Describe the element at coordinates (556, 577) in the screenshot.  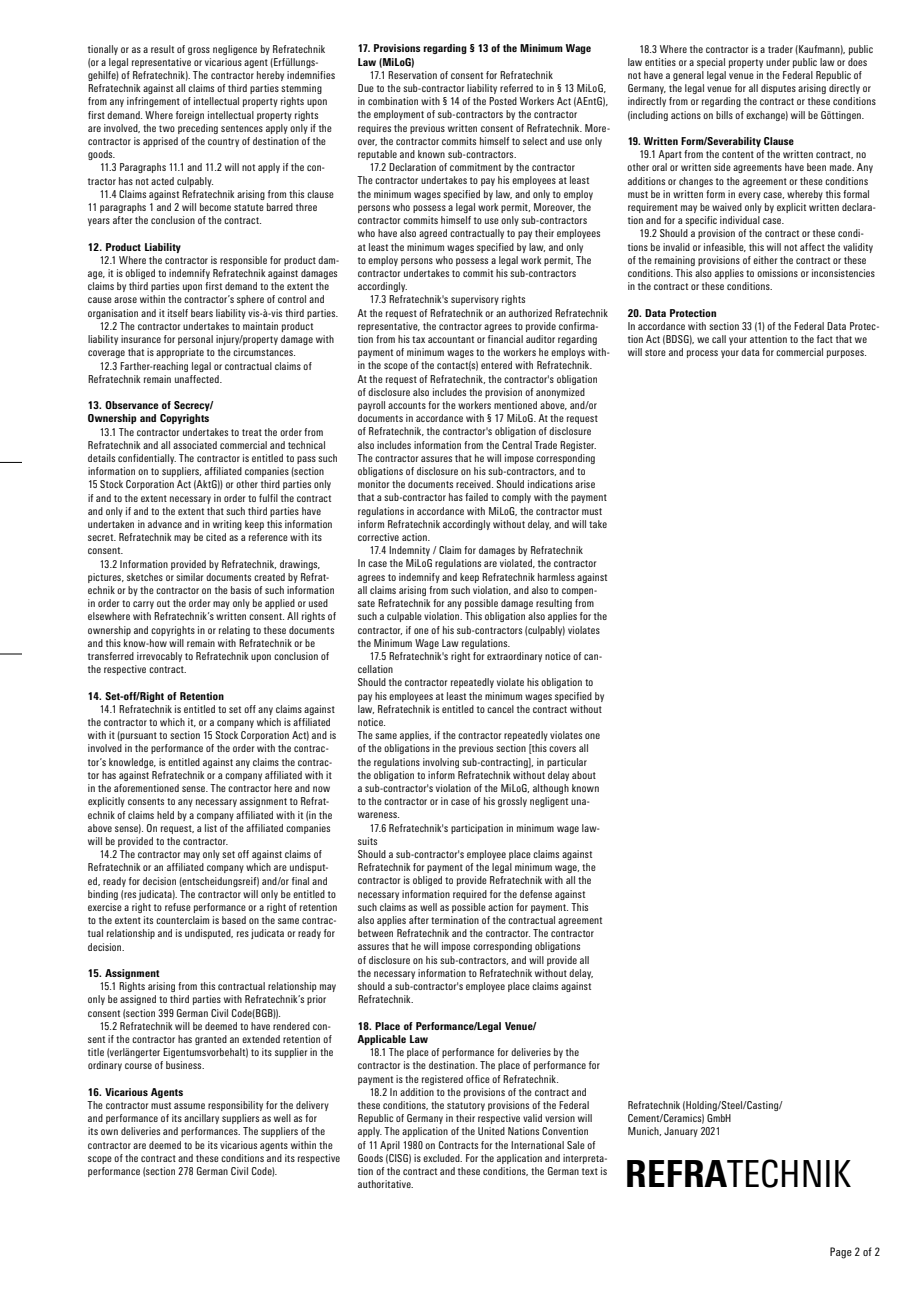
I see `harmless` at that location.
